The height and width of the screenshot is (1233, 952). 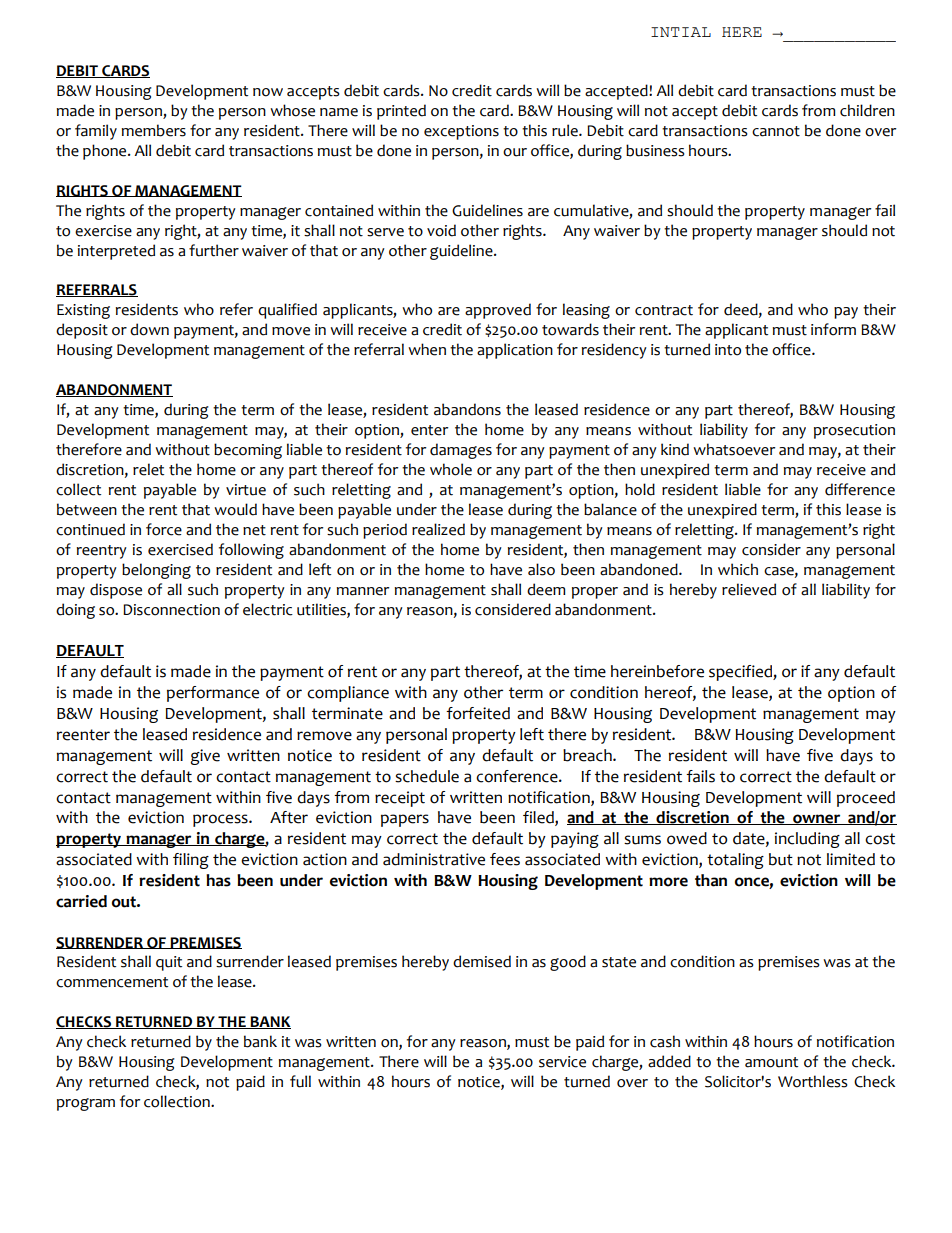 I want to click on approved, so click(x=498, y=311).
